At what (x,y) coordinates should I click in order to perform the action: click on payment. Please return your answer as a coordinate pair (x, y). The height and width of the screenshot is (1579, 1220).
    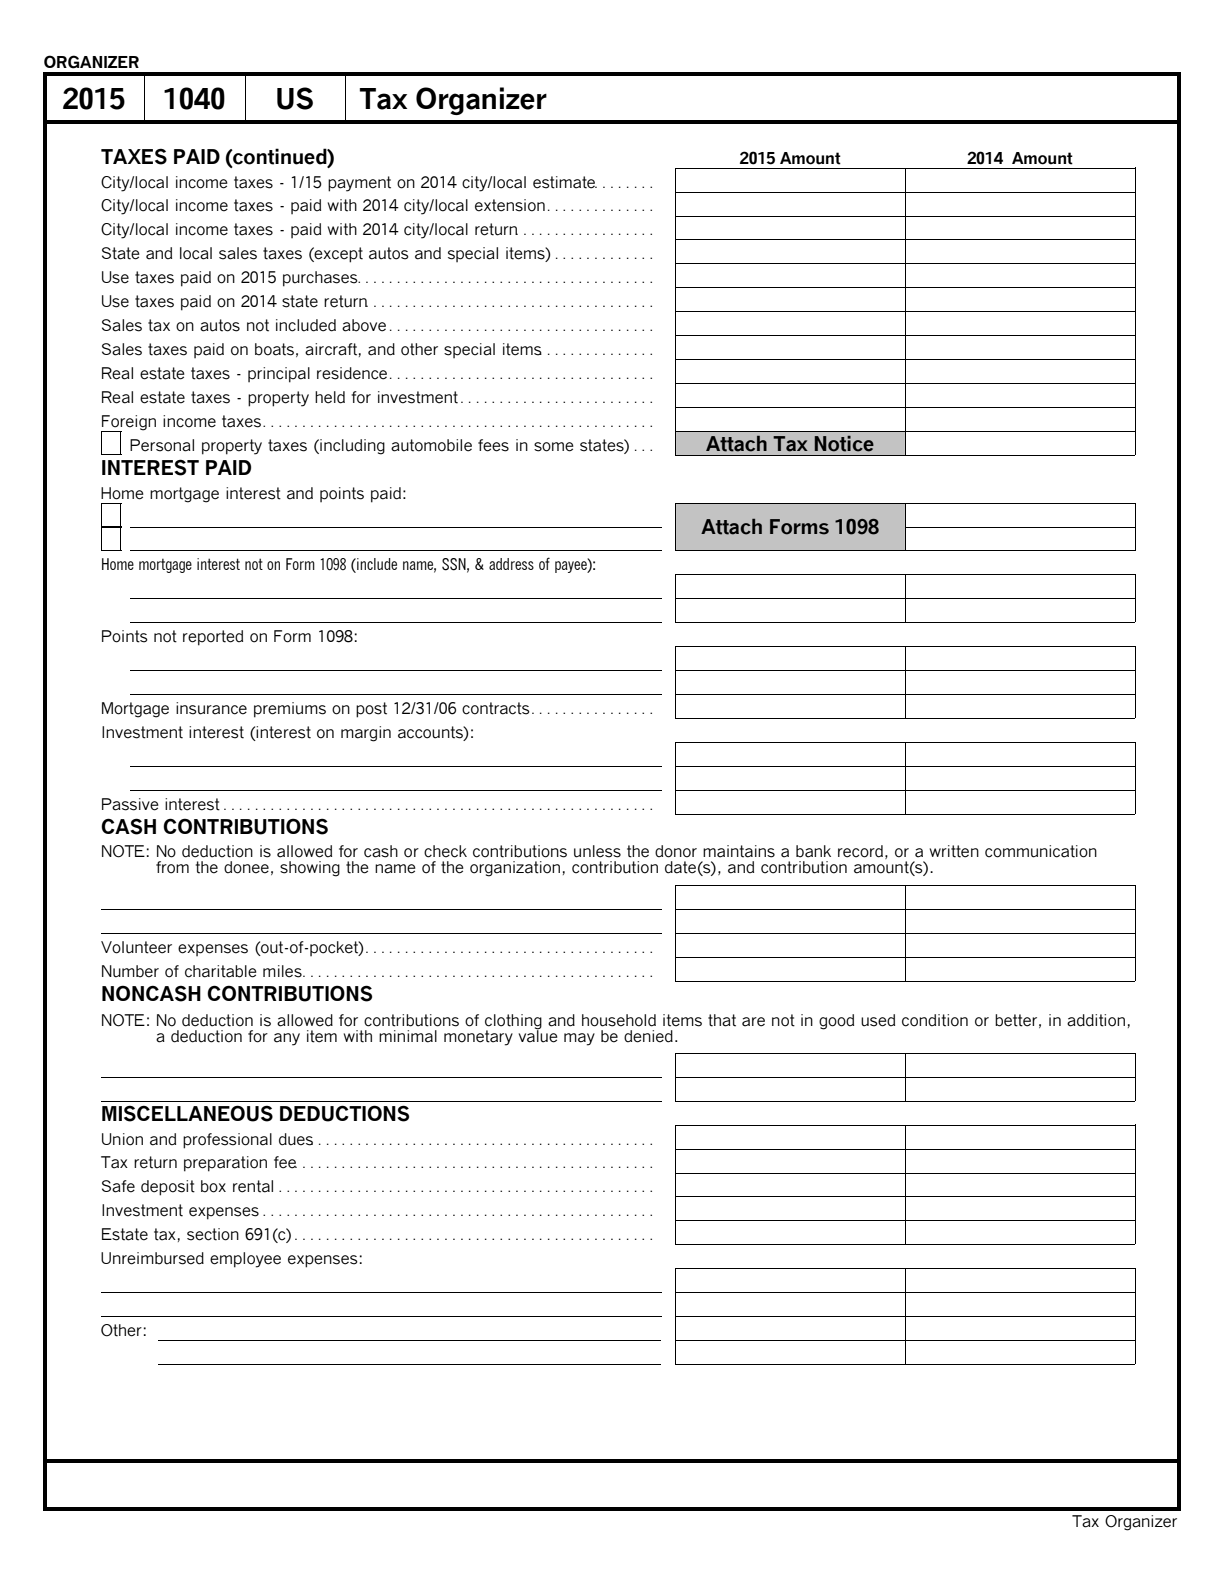
    Looking at the image, I should click on (359, 184).
